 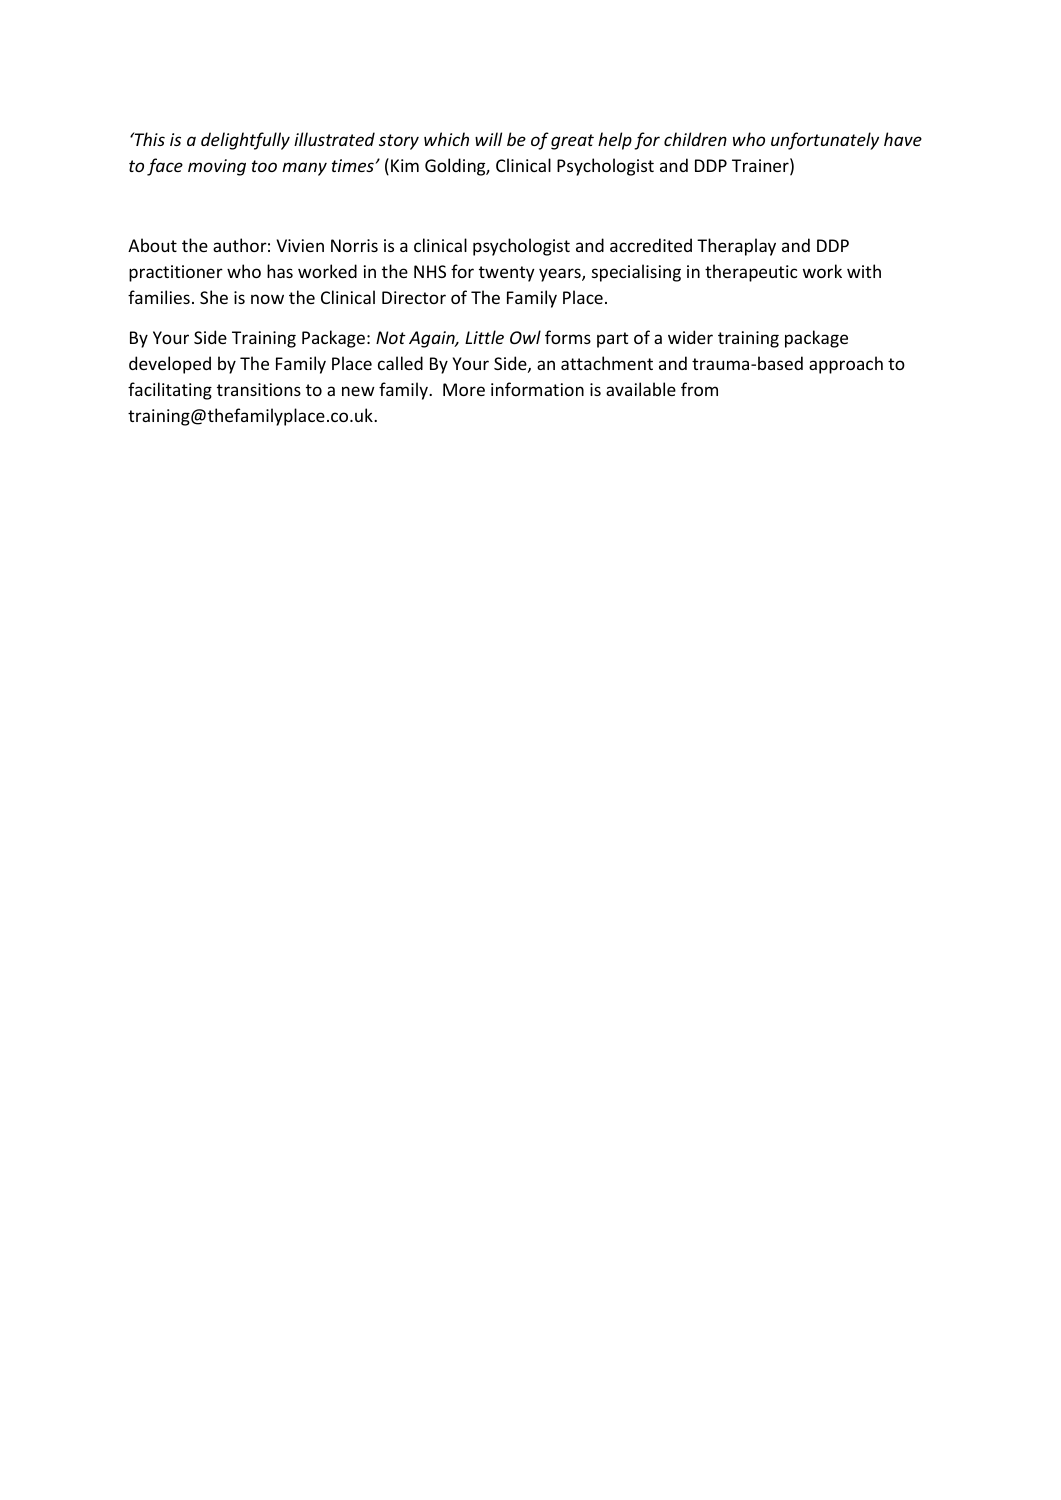 What do you see at coordinates (651, 245) in the image?
I see `accredited` at bounding box center [651, 245].
